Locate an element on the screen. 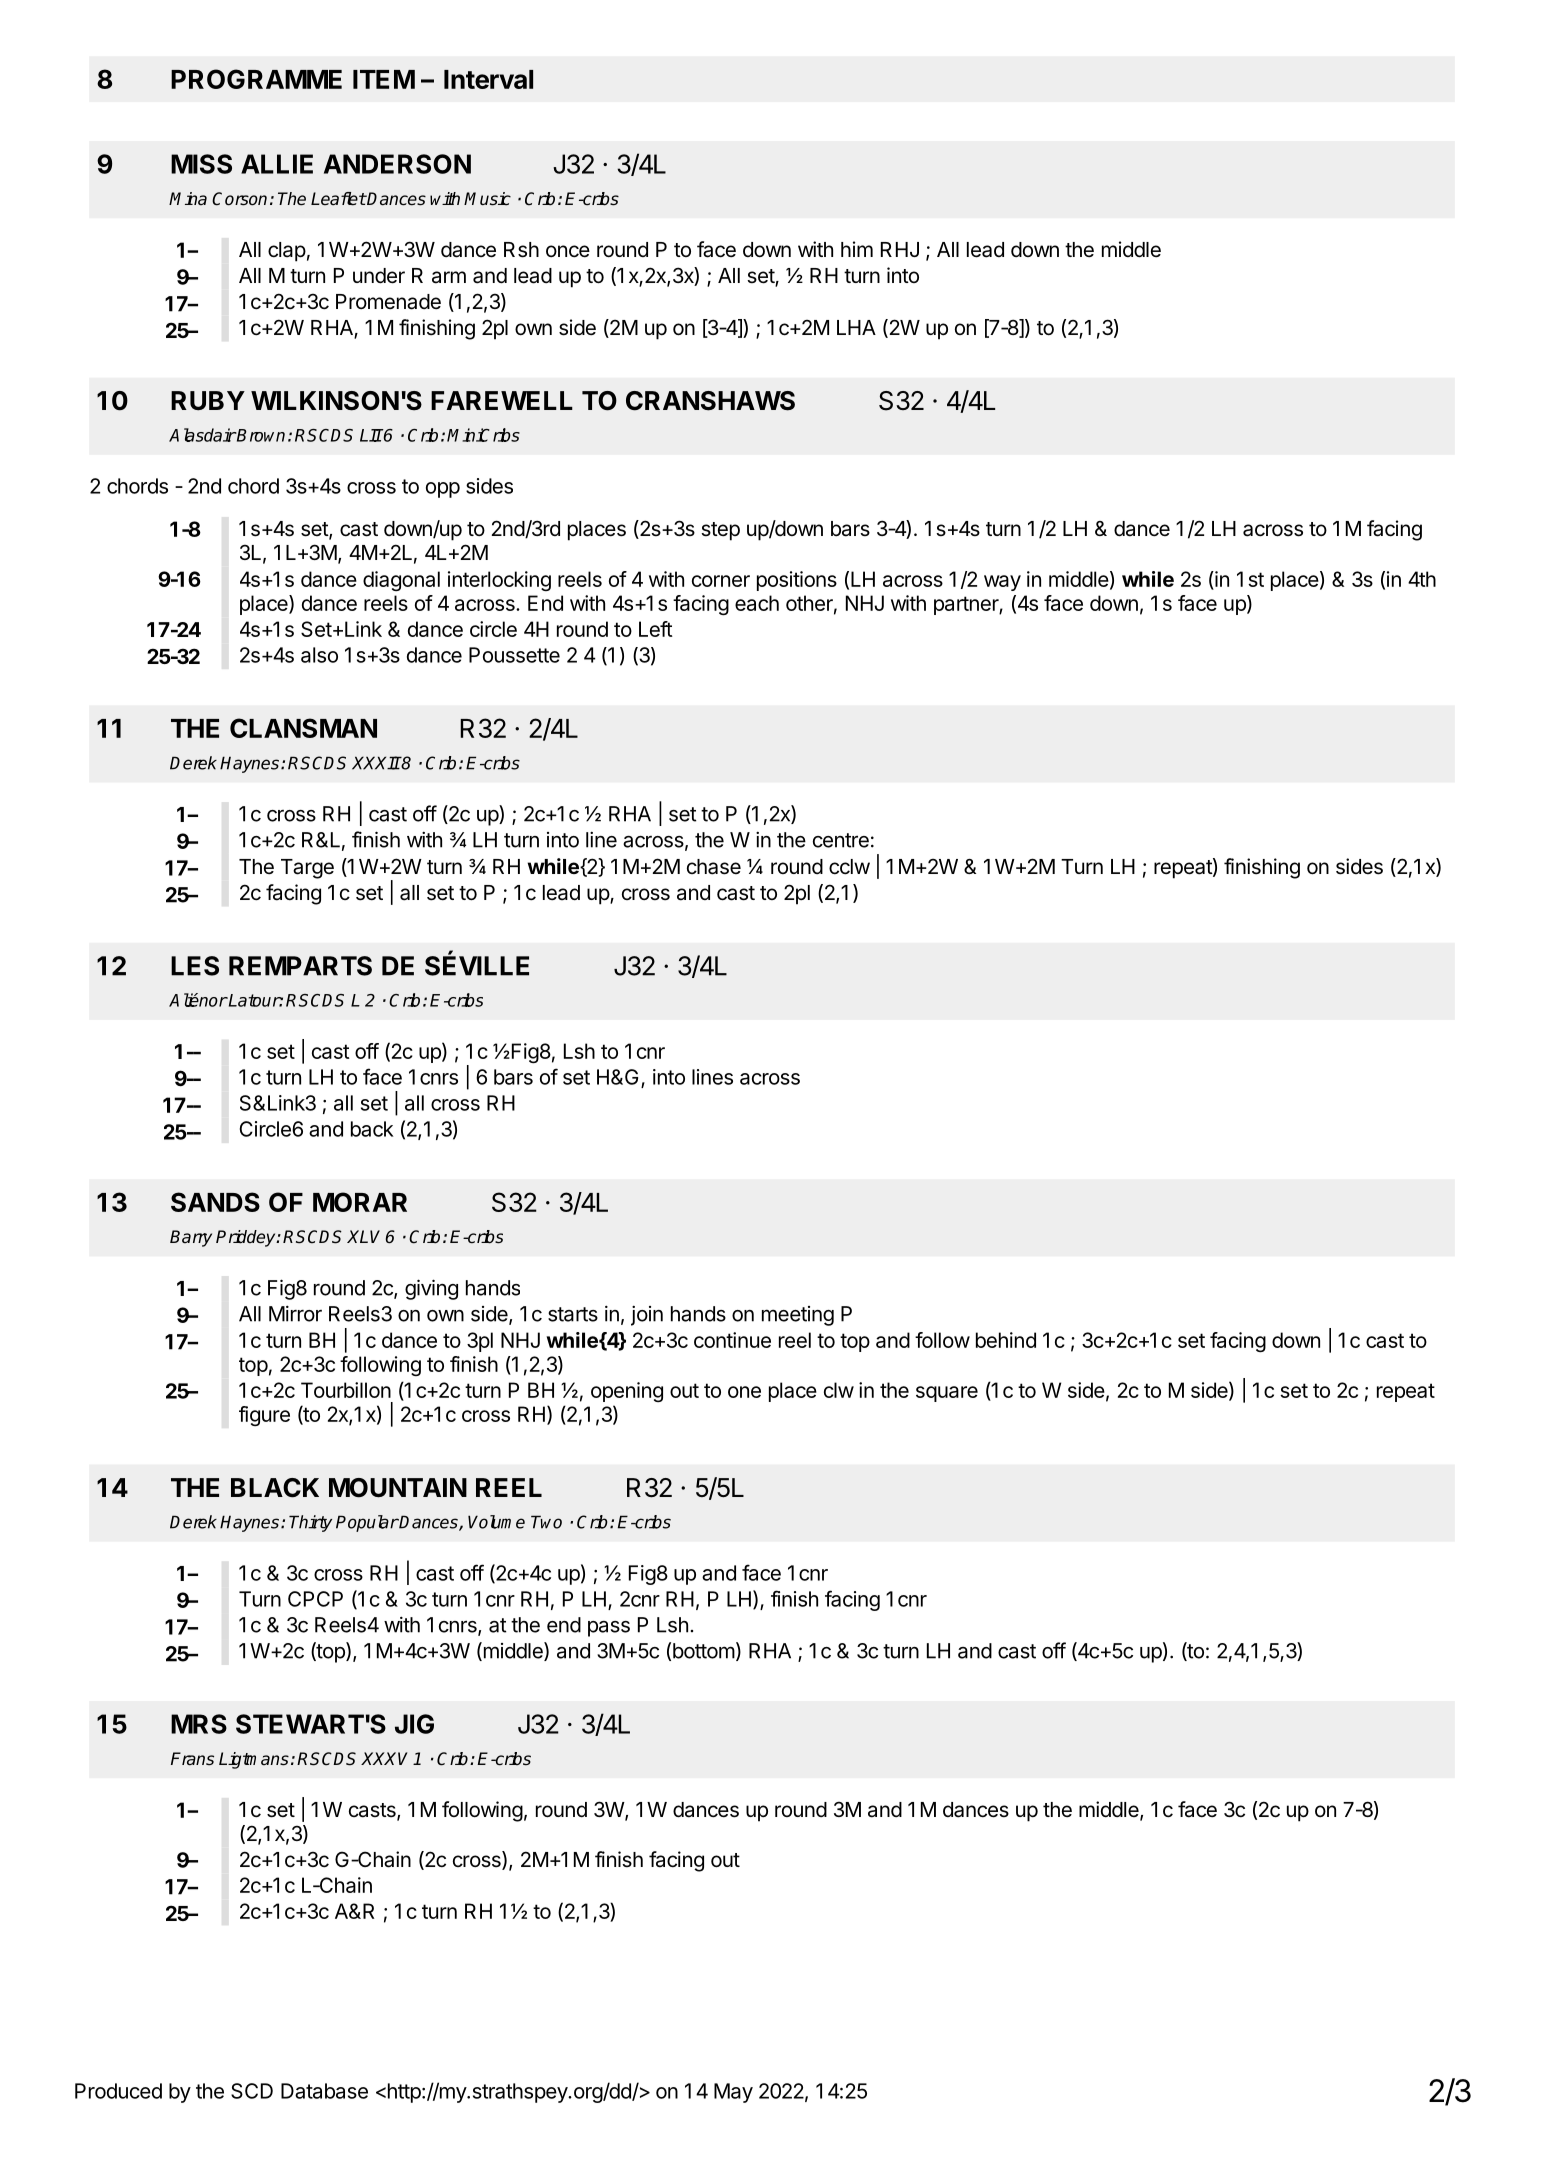 The height and width of the screenshot is (2183, 1544). centre is located at coordinates (841, 840).
